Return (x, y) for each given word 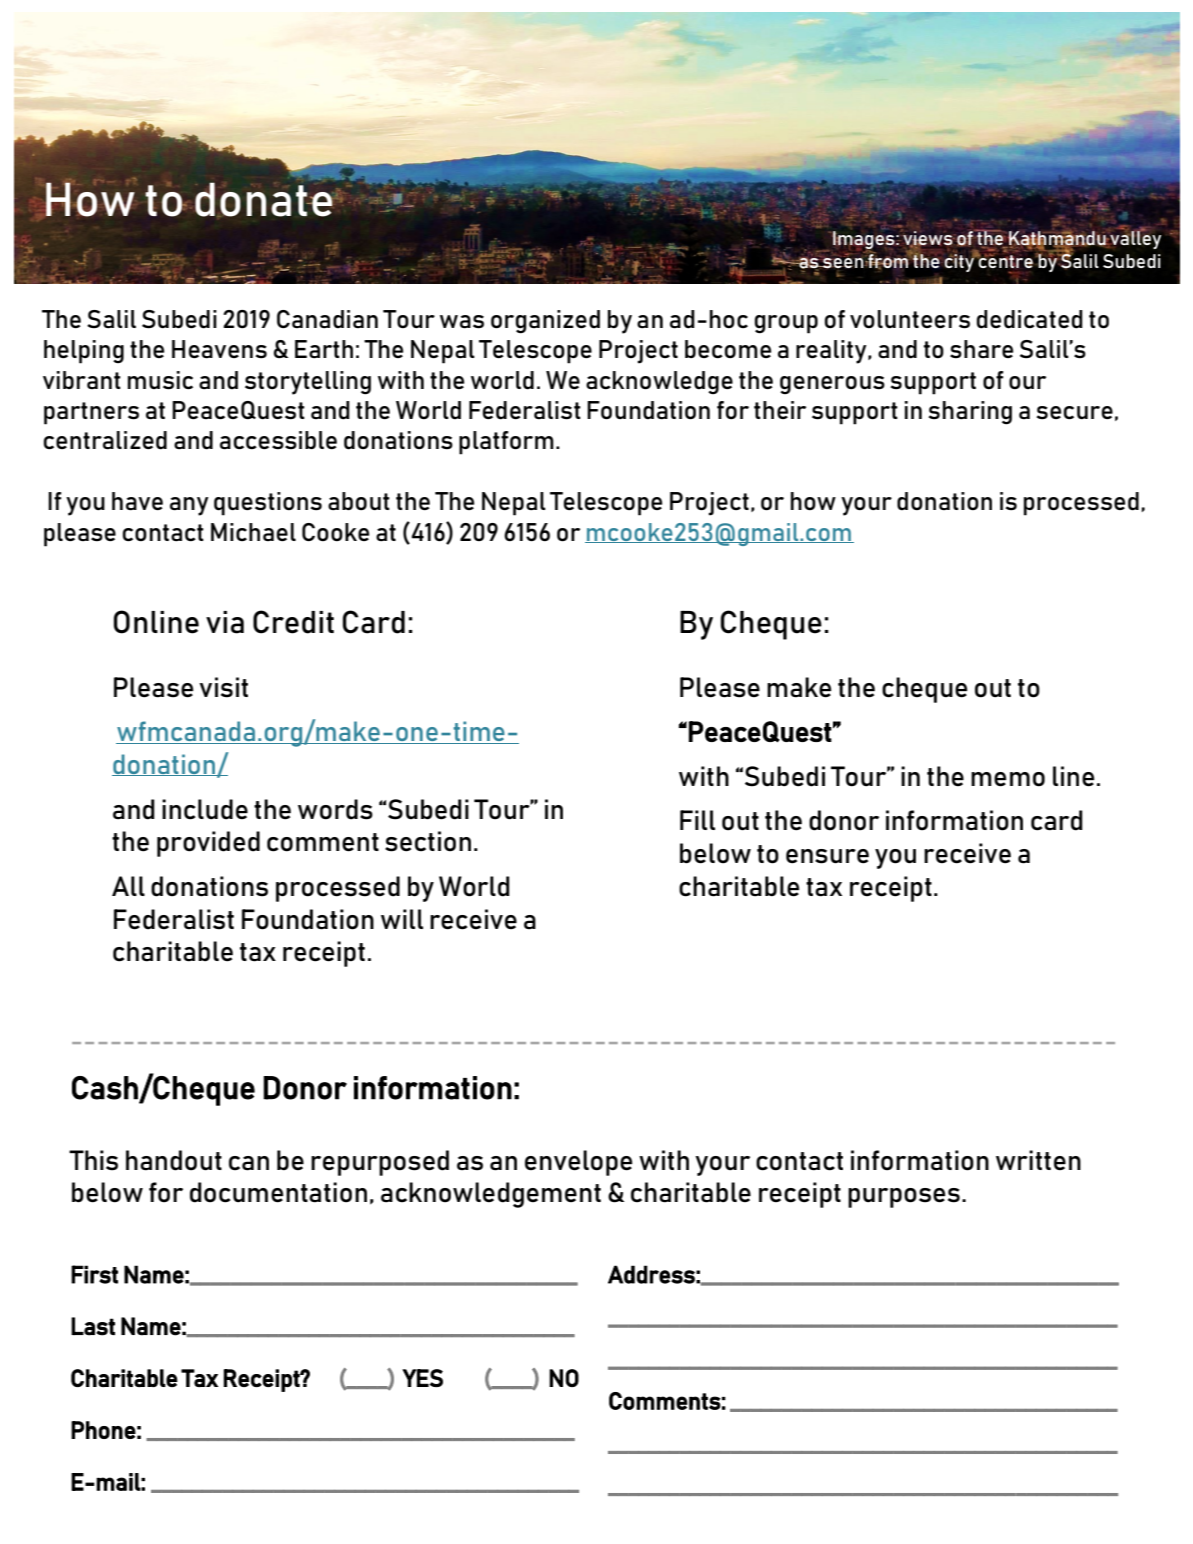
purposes (904, 1198)
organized (545, 322)
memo (1008, 779)
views (928, 239)
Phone (103, 1430)
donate (265, 198)
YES (422, 1378)
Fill (697, 820)
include (205, 809)
